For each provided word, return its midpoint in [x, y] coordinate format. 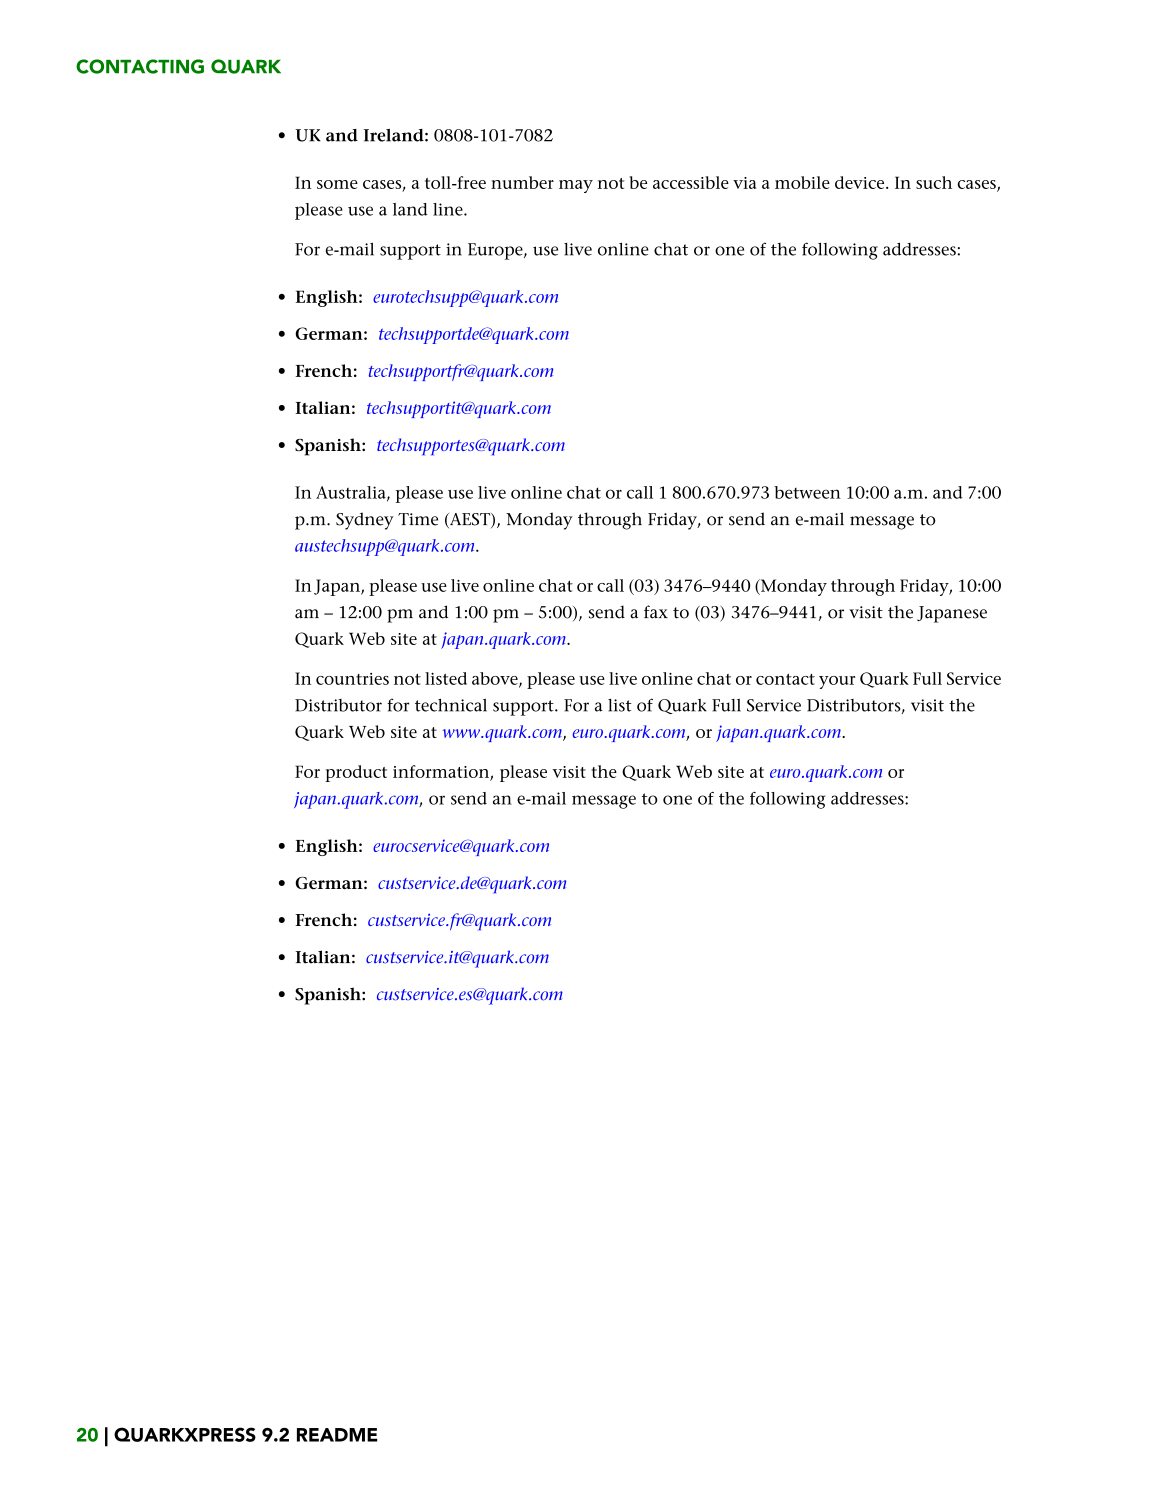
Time [418, 519]
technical [451, 705]
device [861, 182]
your [837, 682]
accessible [691, 182]
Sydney [365, 521]
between [807, 492]
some [337, 184]
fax [656, 612]
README [337, 1435]
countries [352, 679]
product [356, 773]
